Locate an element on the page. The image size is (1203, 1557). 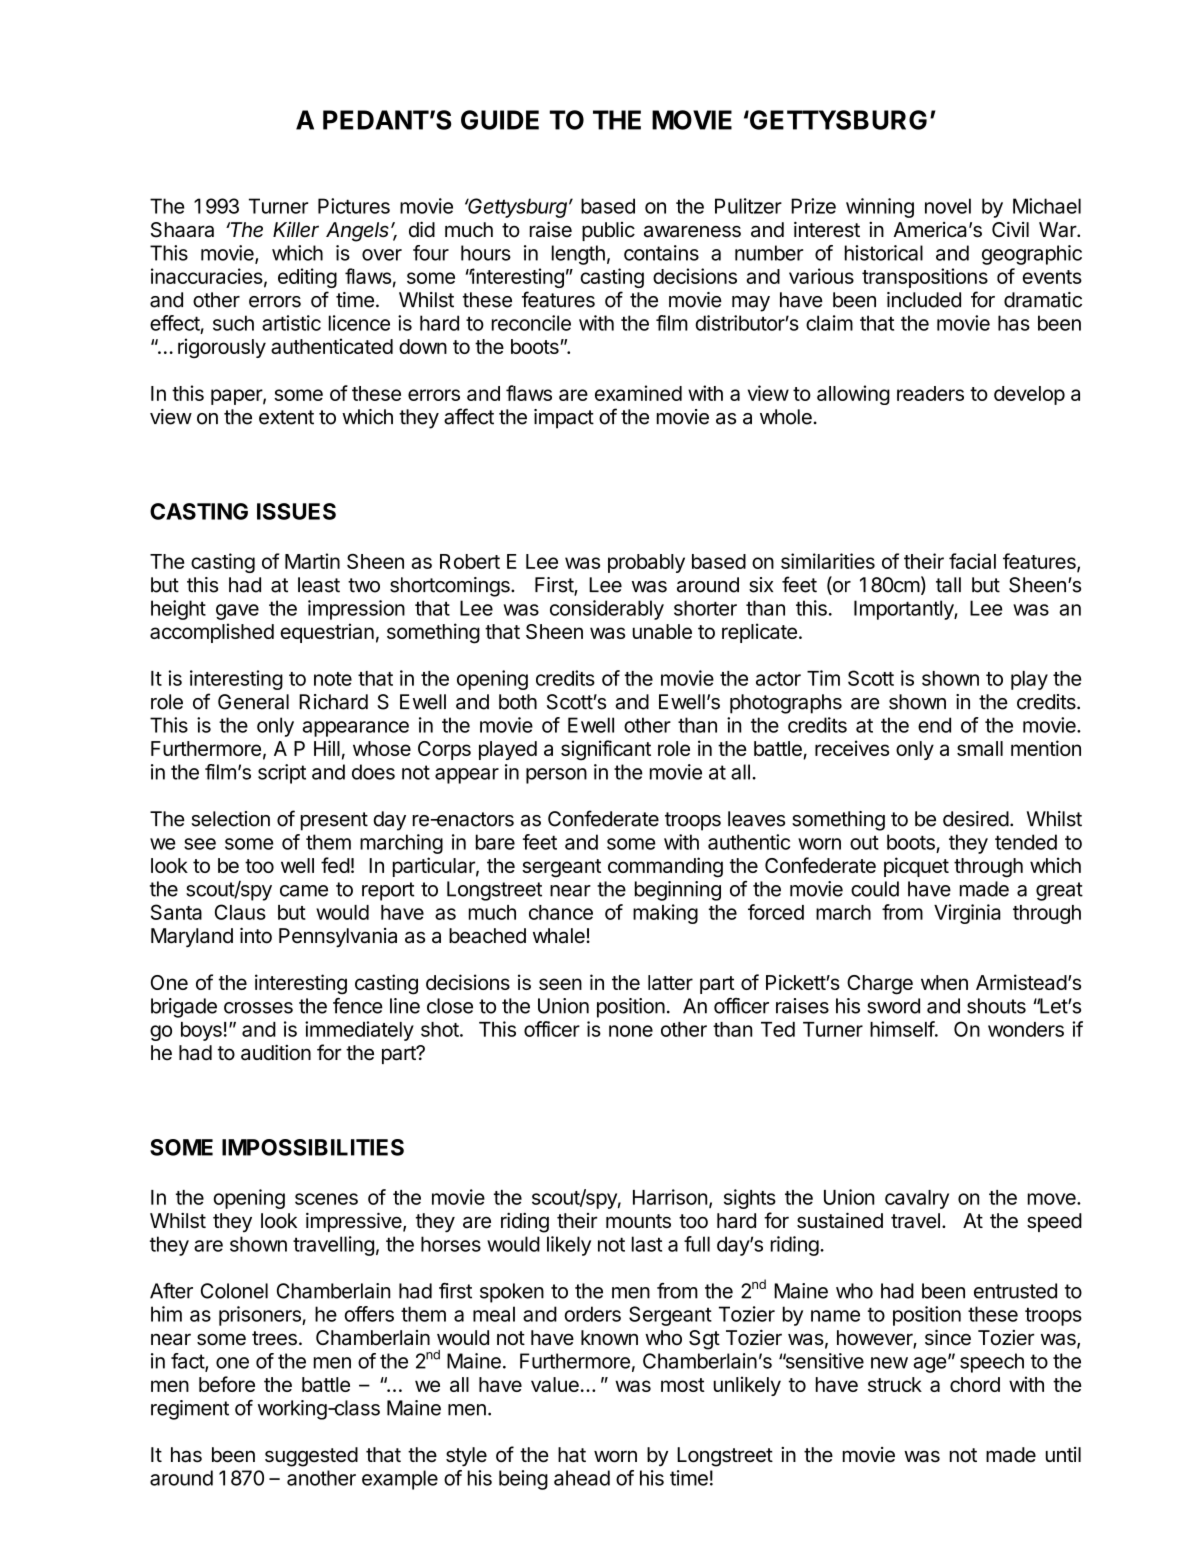
considerably is located at coordinates (607, 610).
